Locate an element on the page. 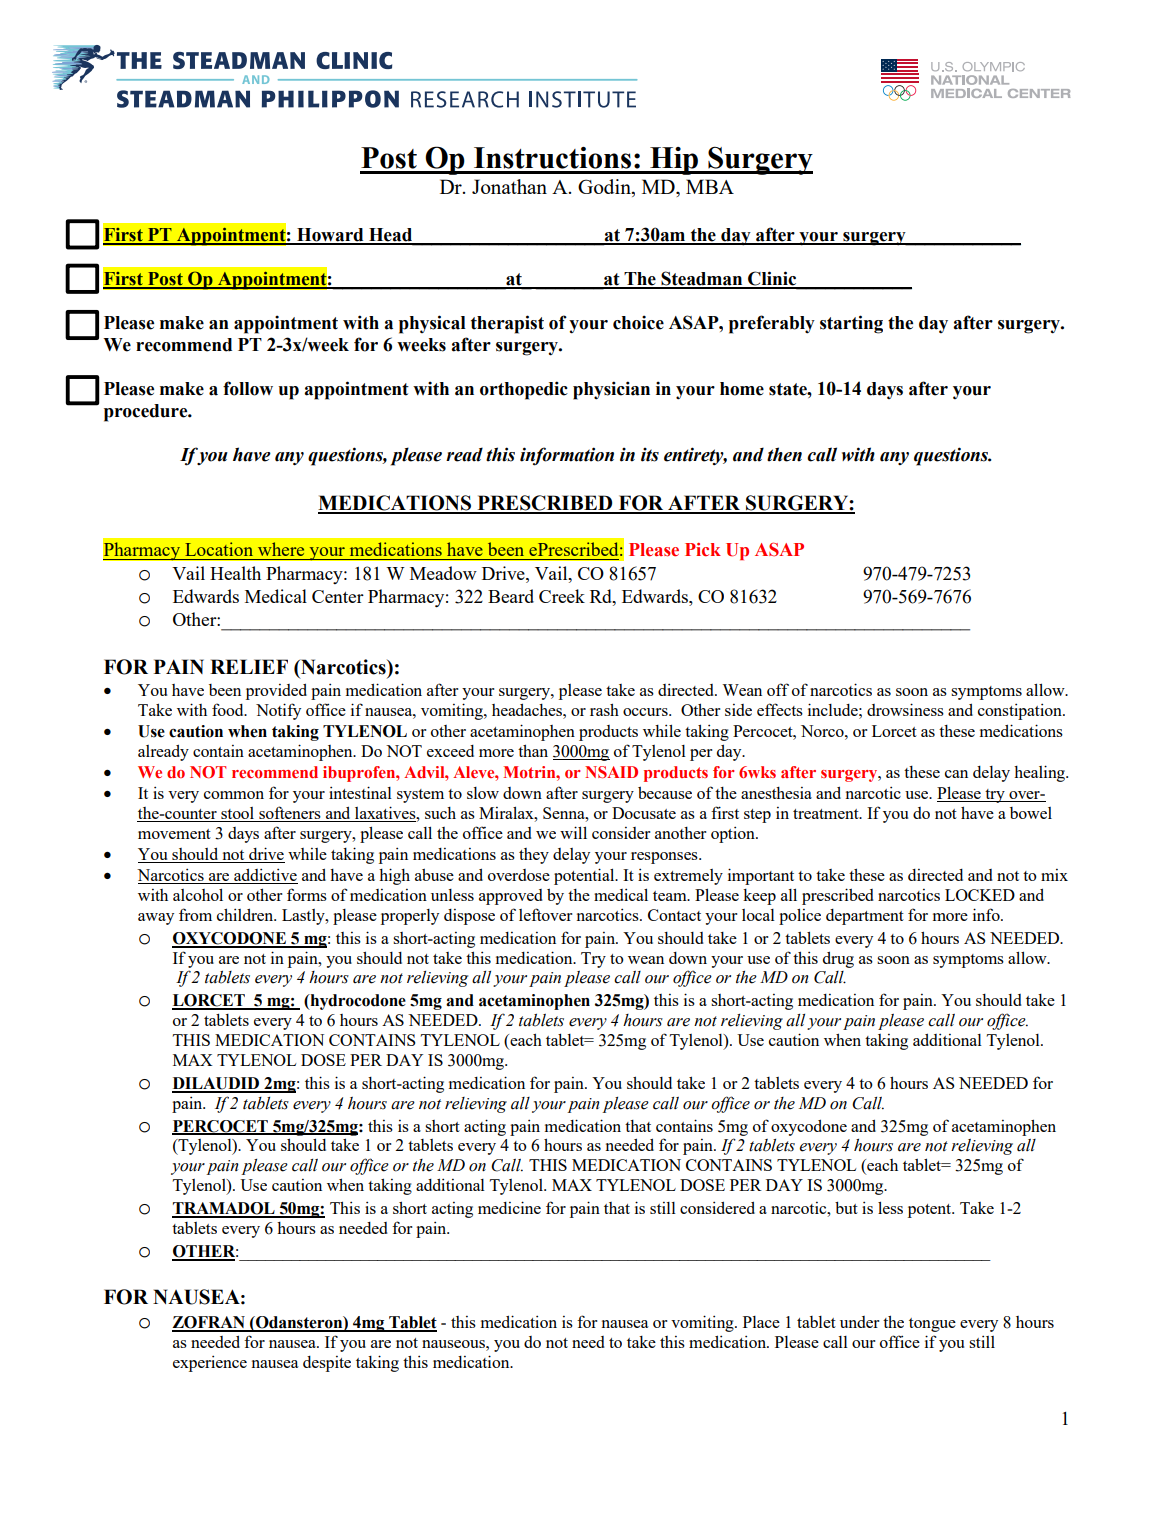 This document has height=1519, width=1174. Howard is located at coordinates (330, 236).
